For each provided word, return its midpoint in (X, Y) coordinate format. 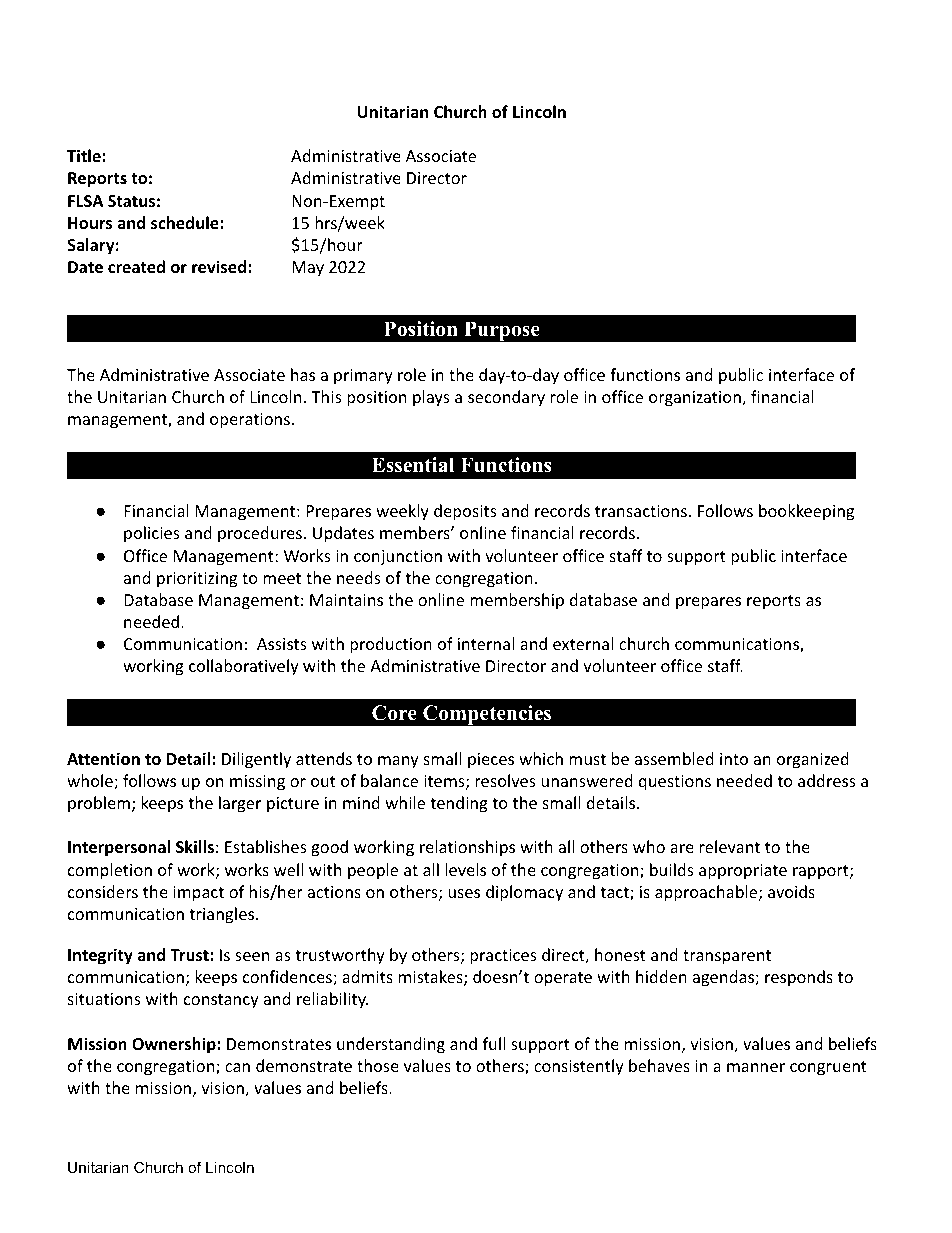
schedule (186, 223)
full (494, 1043)
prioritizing (197, 580)
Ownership (175, 1045)
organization (696, 399)
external (583, 643)
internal (486, 643)
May (308, 269)
